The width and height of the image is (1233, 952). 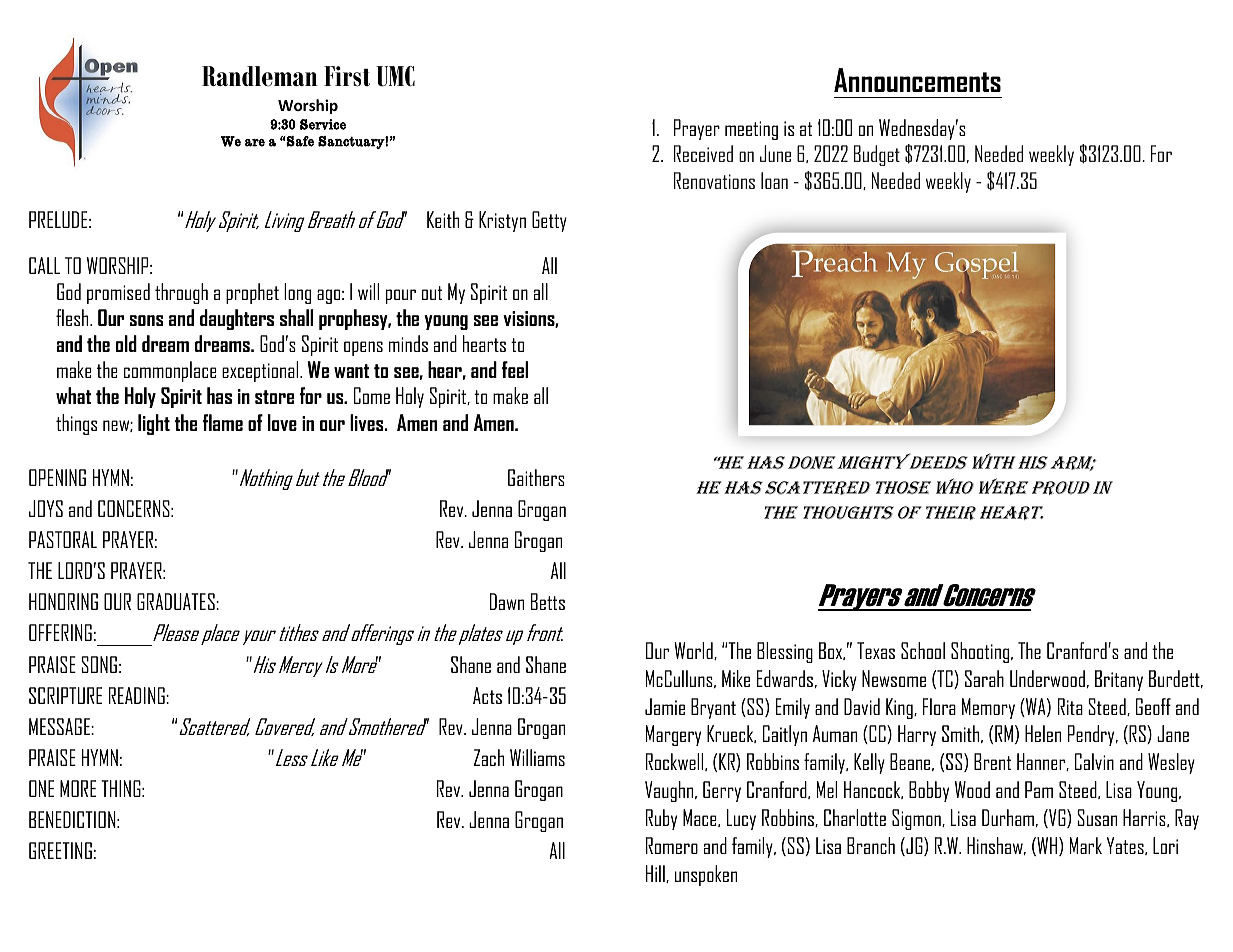 I want to click on Romero, so click(x=672, y=845).
